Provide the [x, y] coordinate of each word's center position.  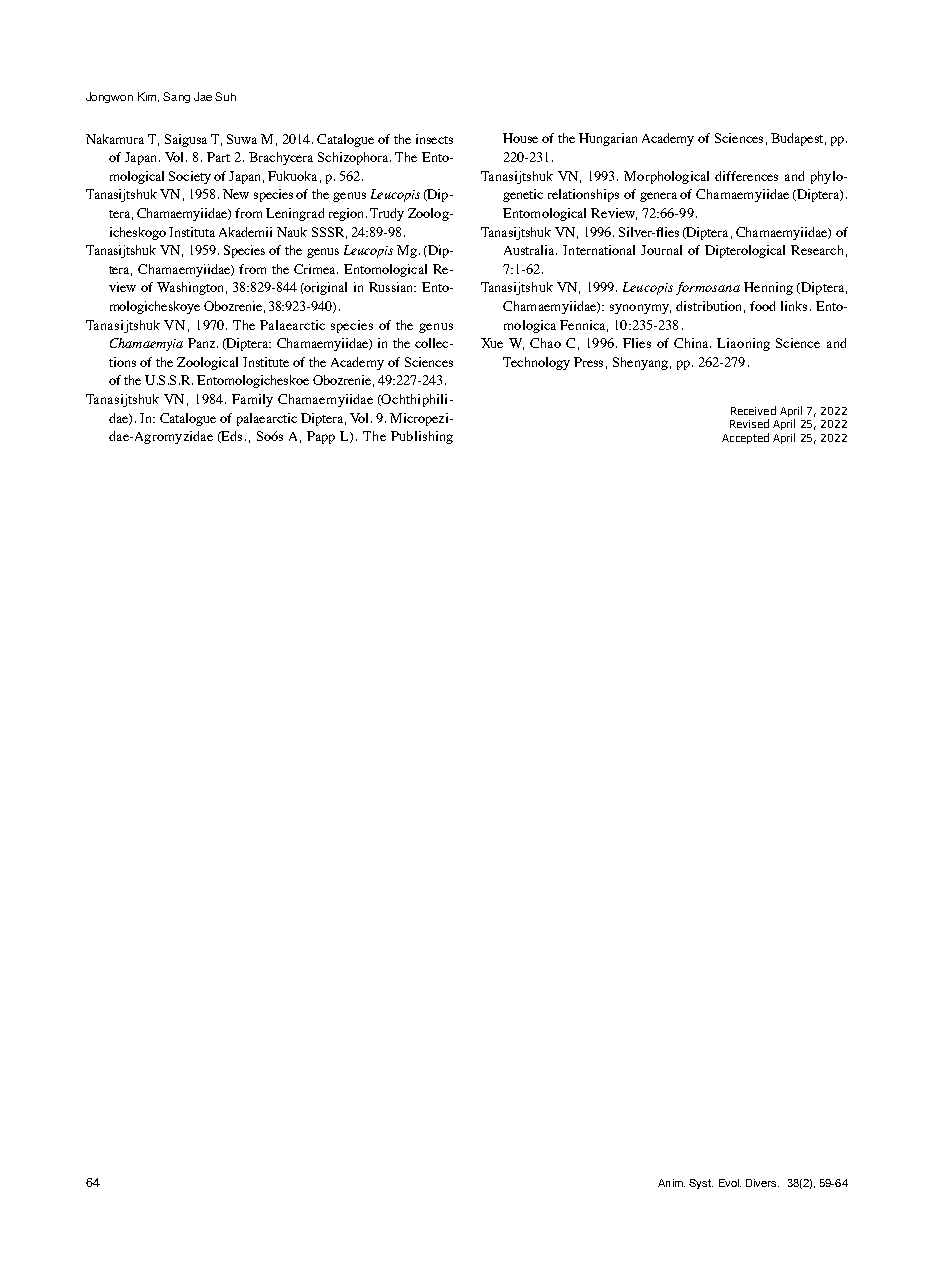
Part [218, 157]
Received [753, 410]
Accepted [745, 438]
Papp [321, 437]
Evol [730, 1183]
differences [746, 176]
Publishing [422, 437]
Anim [671, 1183]
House [520, 138]
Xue [492, 343]
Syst [701, 1184]
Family [252, 400]
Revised [749, 423]
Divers [762, 1183]
